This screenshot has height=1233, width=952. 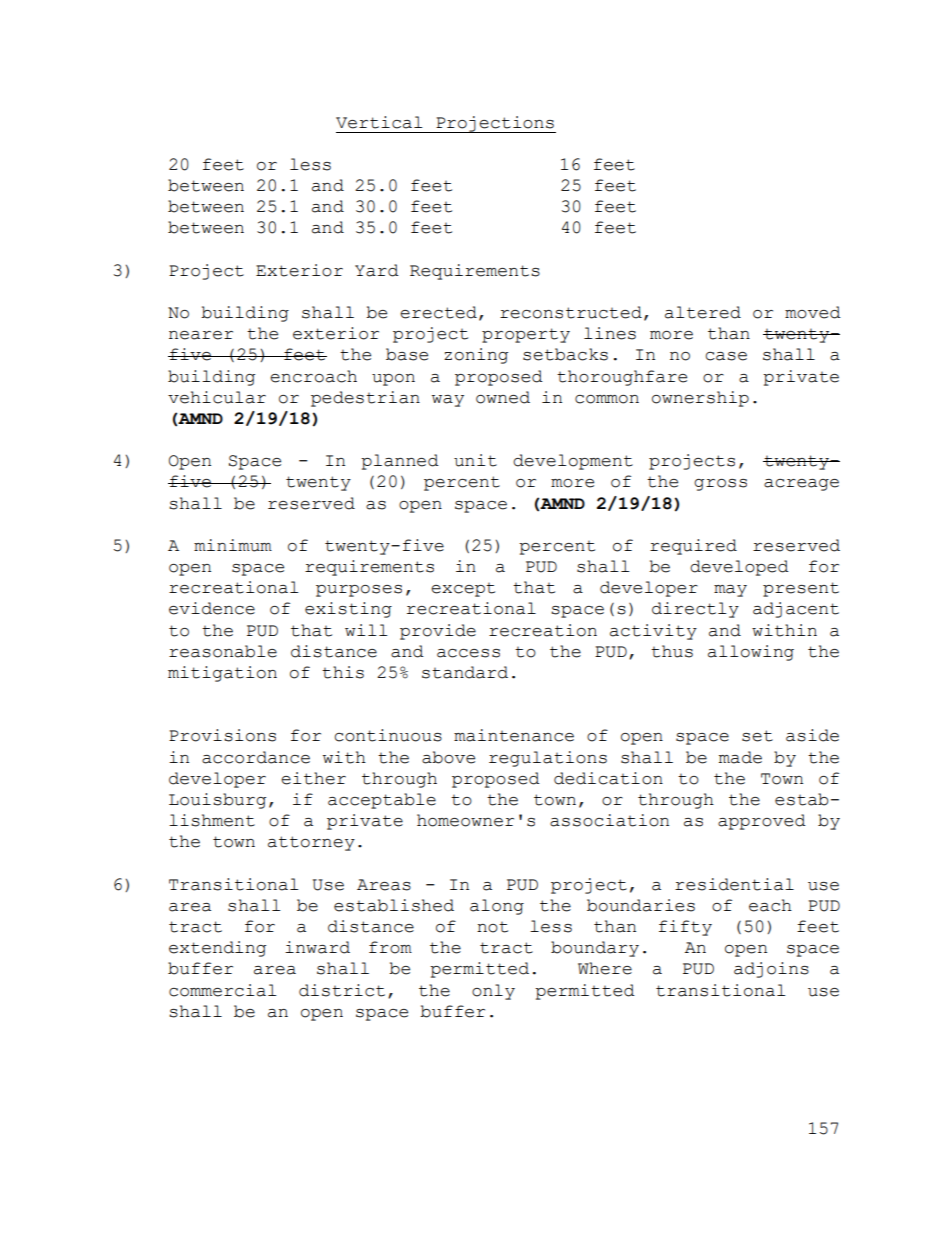 What do you see at coordinates (222, 674) in the screenshot?
I see `mitigation` at bounding box center [222, 674].
